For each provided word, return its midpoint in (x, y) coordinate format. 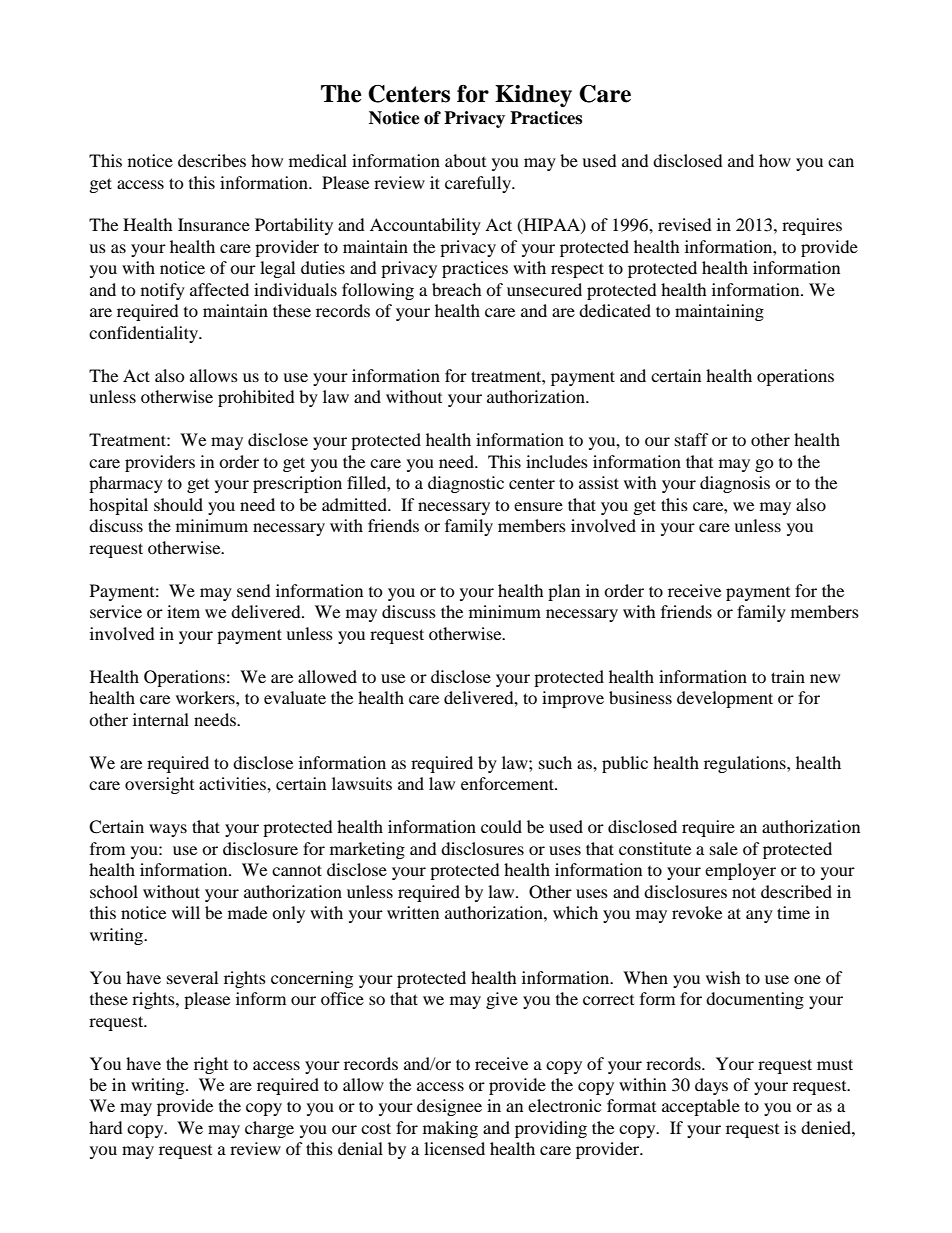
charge (269, 1129)
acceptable (701, 1107)
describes (212, 160)
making (450, 1129)
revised (685, 224)
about (465, 160)
